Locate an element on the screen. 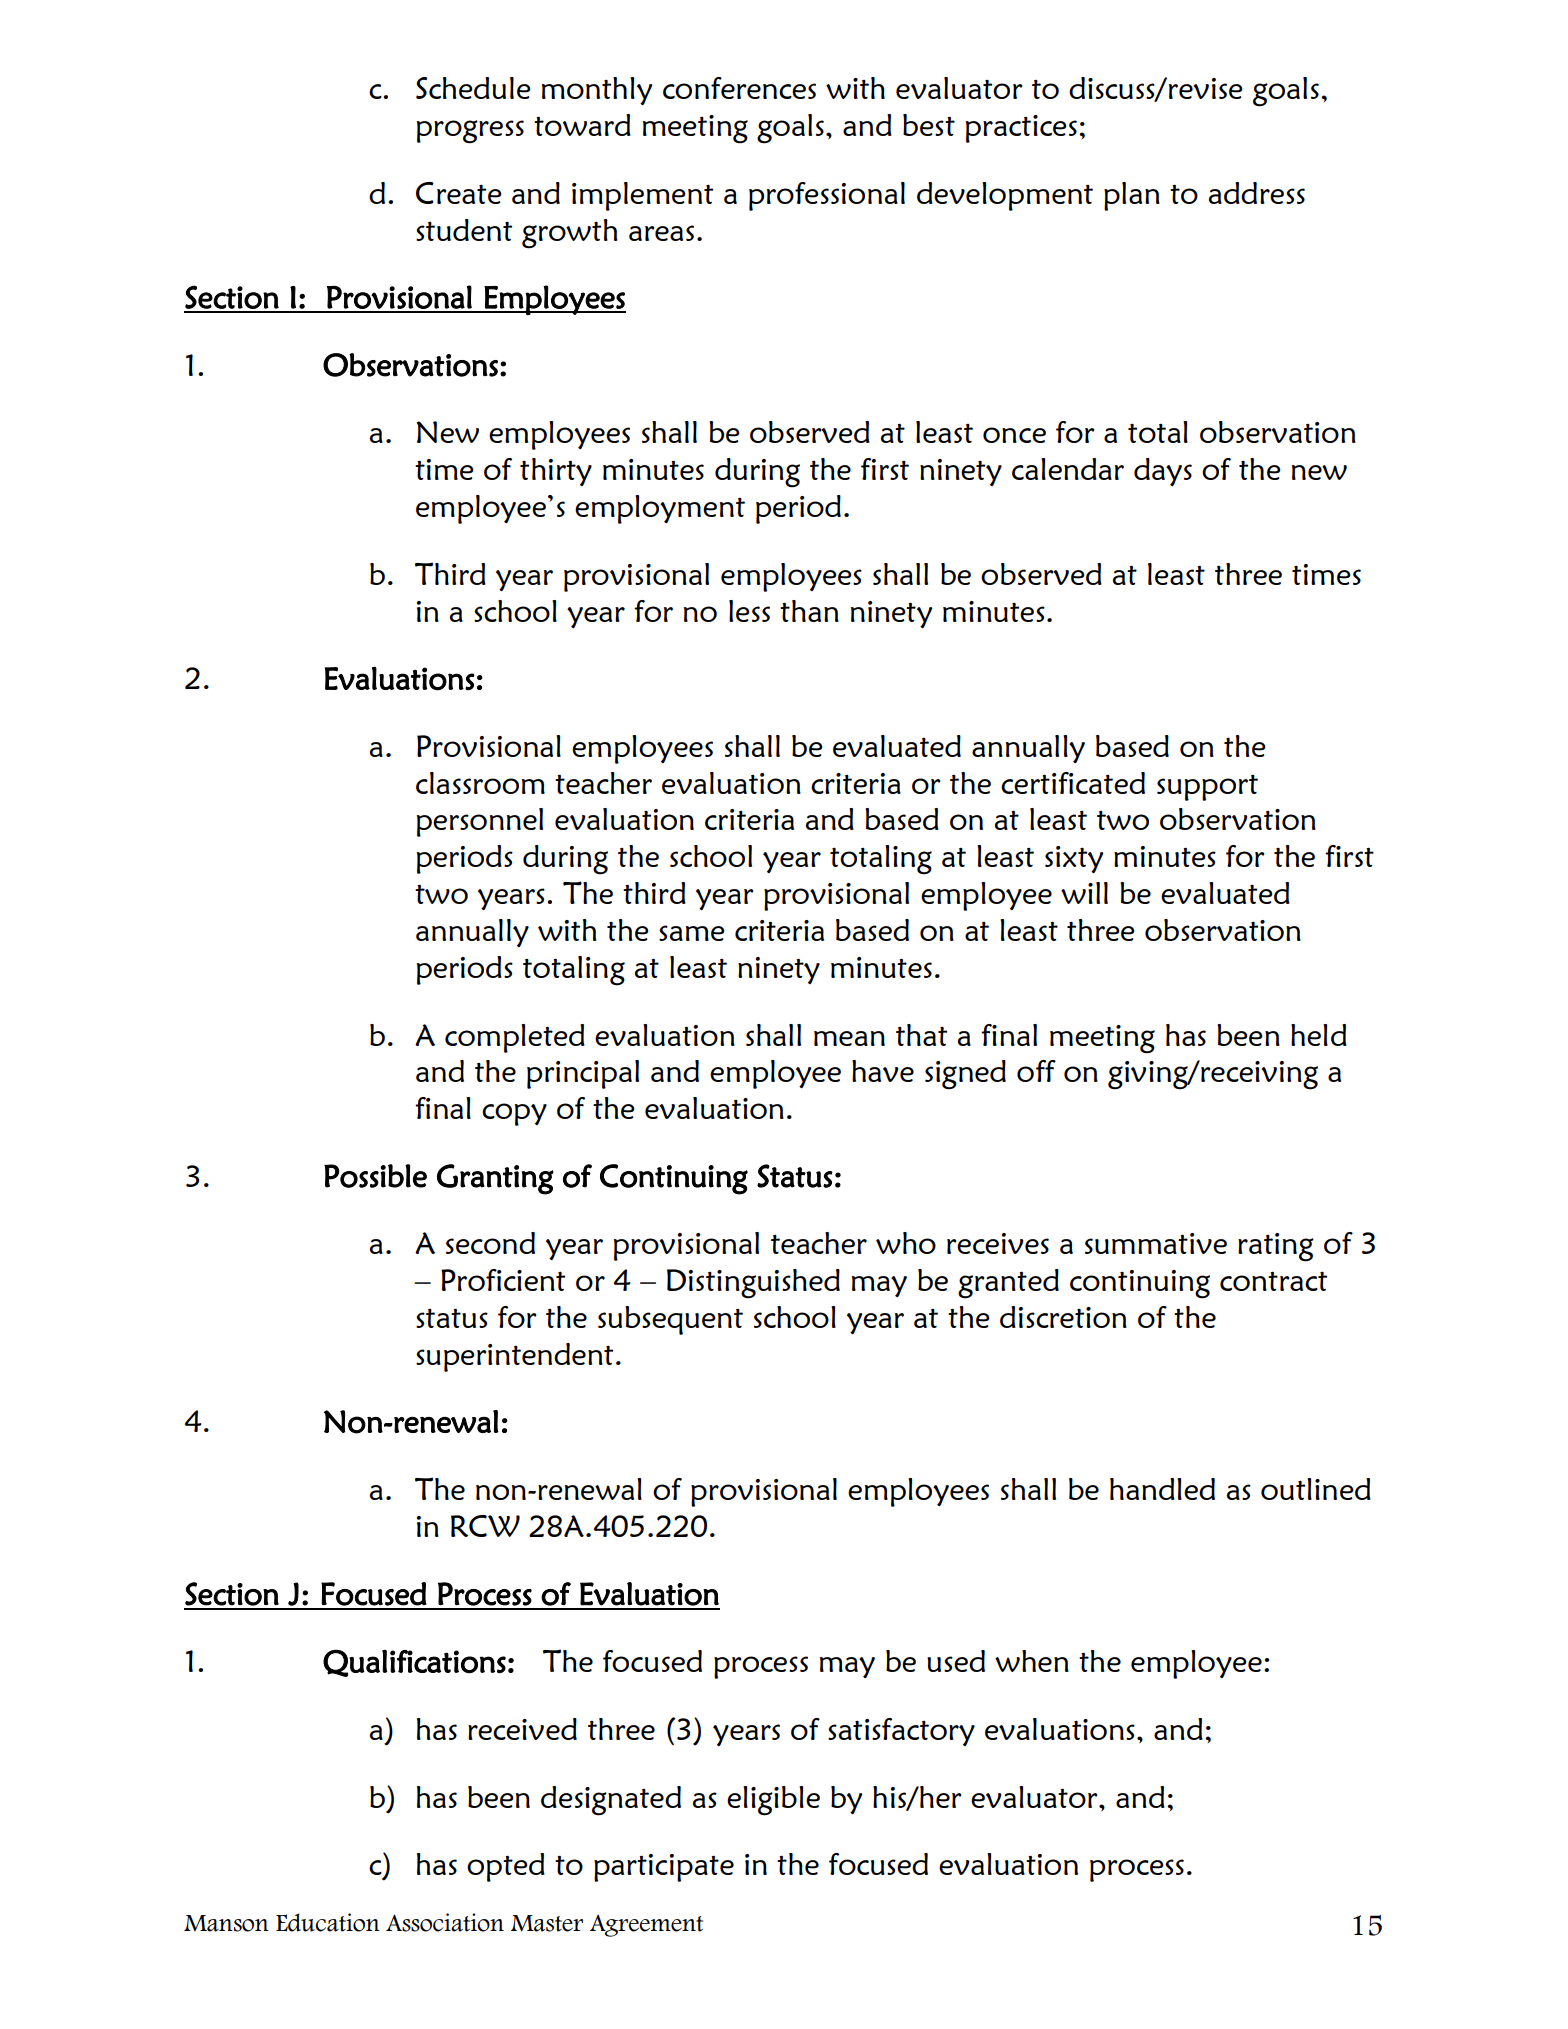 The width and height of the screenshot is (1568, 2029). plan is located at coordinates (1132, 196).
